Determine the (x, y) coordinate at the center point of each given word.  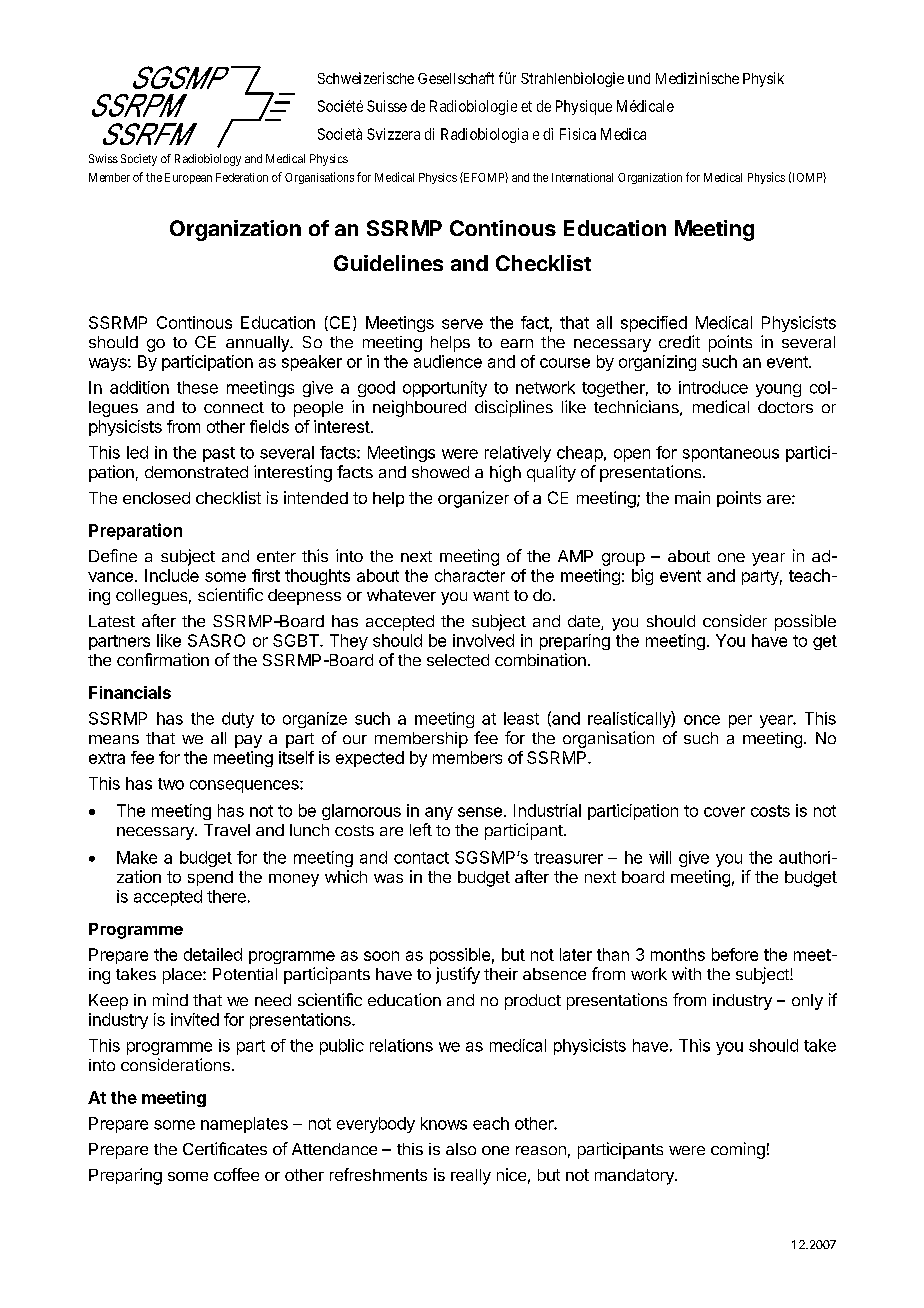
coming (738, 1150)
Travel (227, 830)
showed (440, 472)
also (461, 1149)
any (439, 813)
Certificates (225, 1148)
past (219, 454)
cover (724, 812)
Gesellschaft (456, 78)
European (188, 178)
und (639, 78)
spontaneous (731, 454)
